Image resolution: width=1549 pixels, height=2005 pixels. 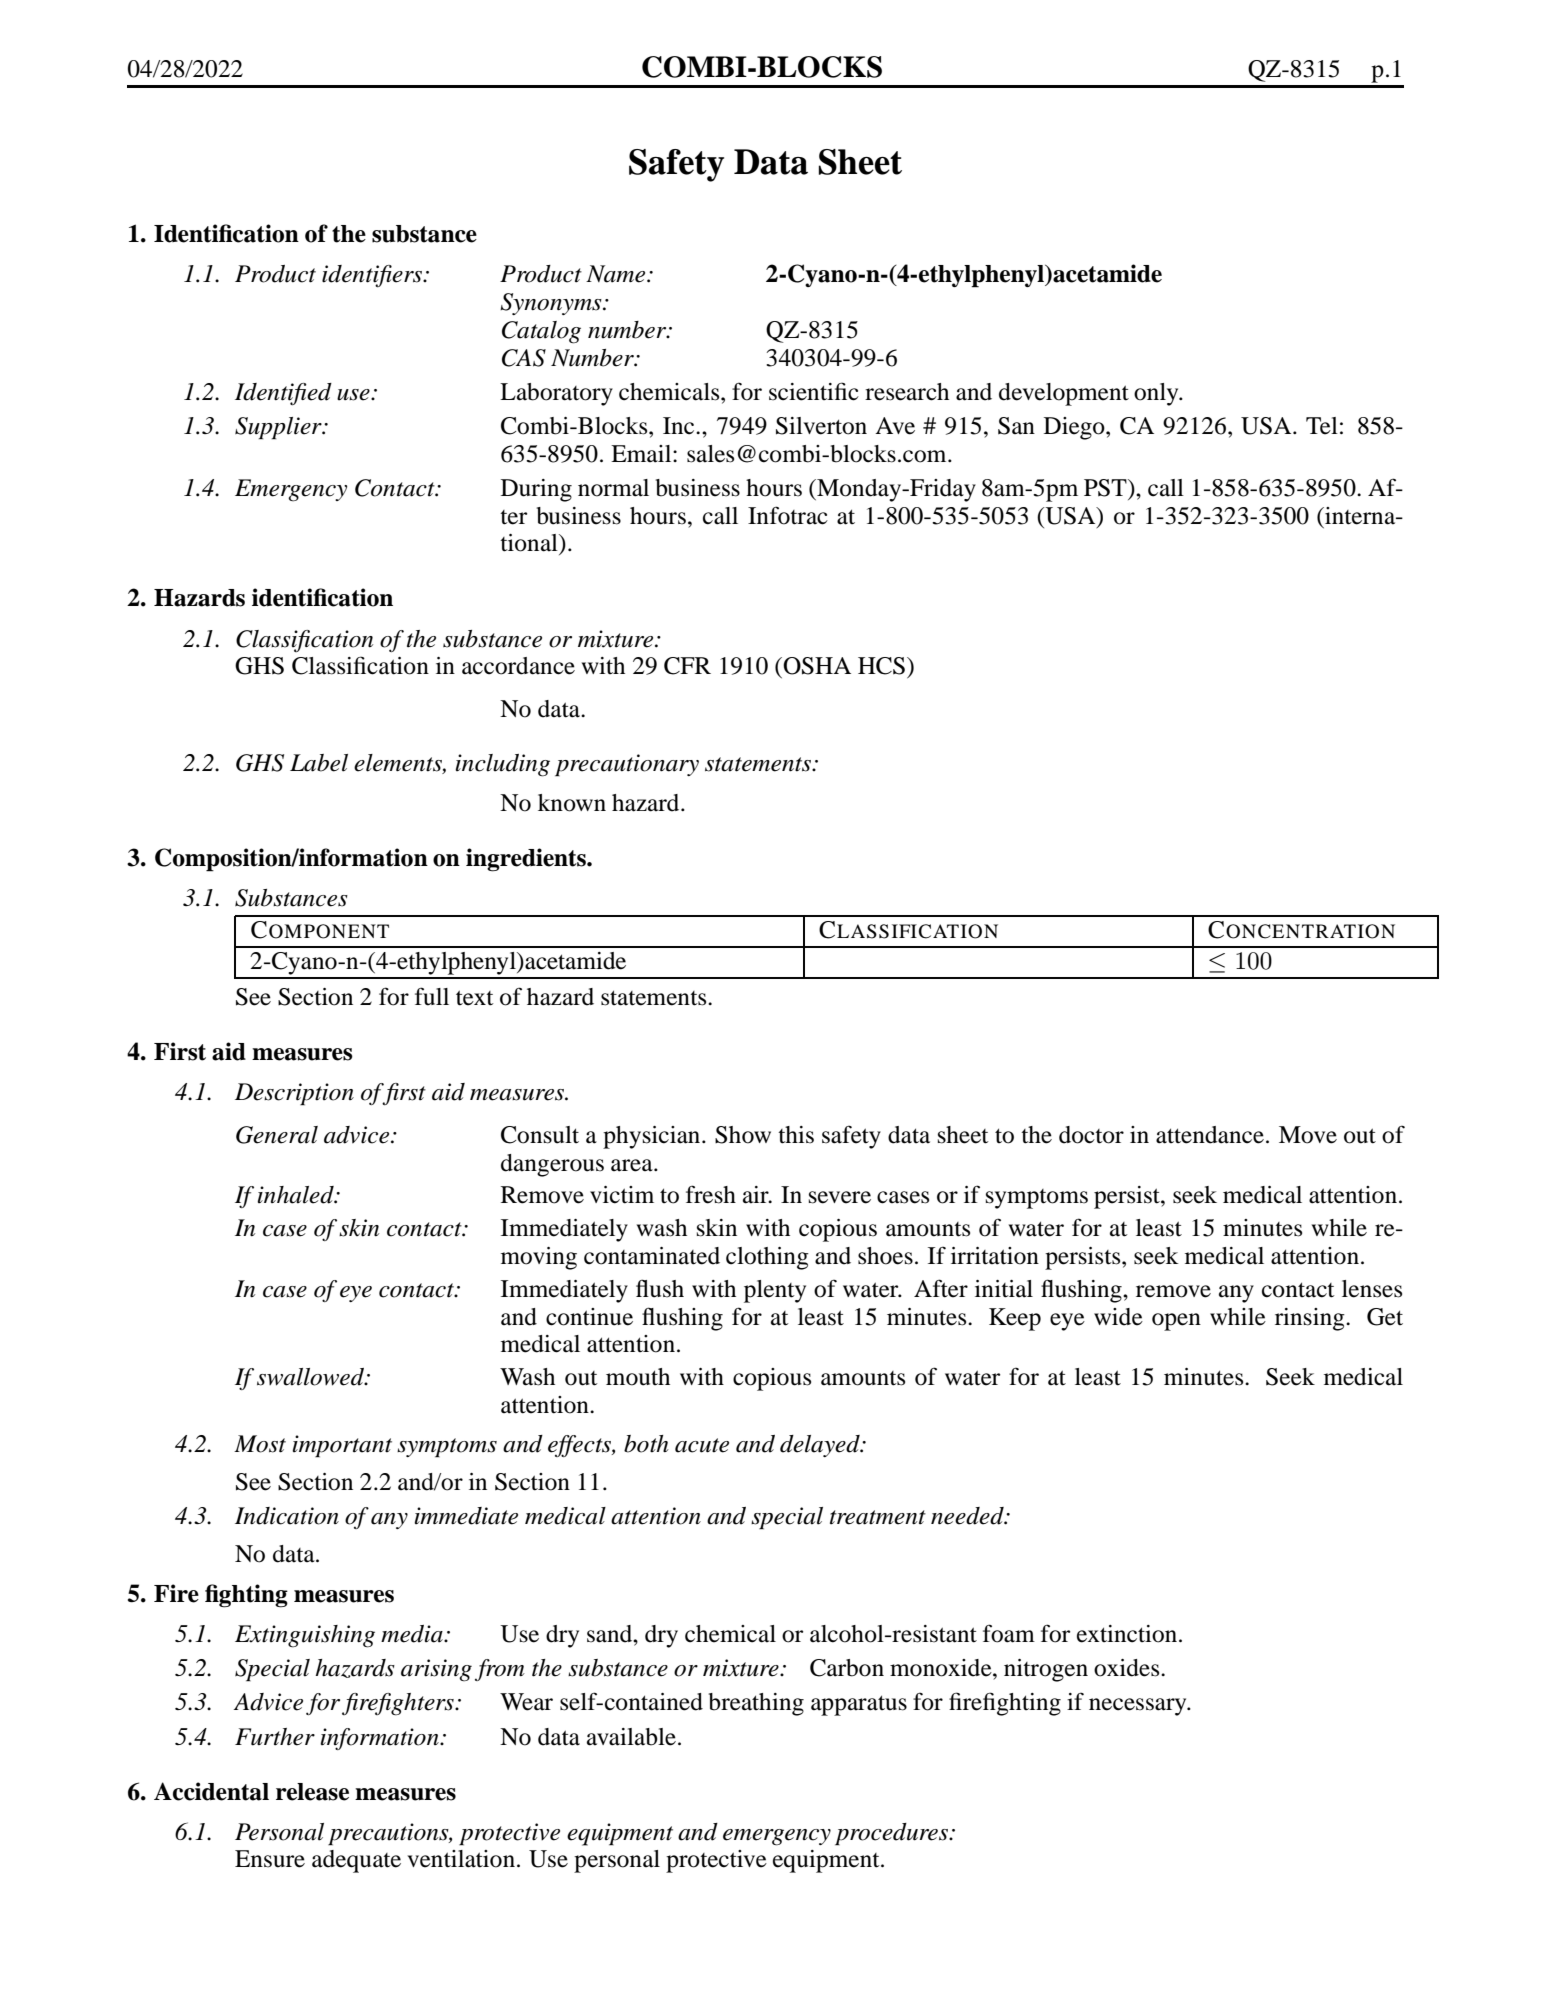 I want to click on identifiers, so click(x=373, y=276).
